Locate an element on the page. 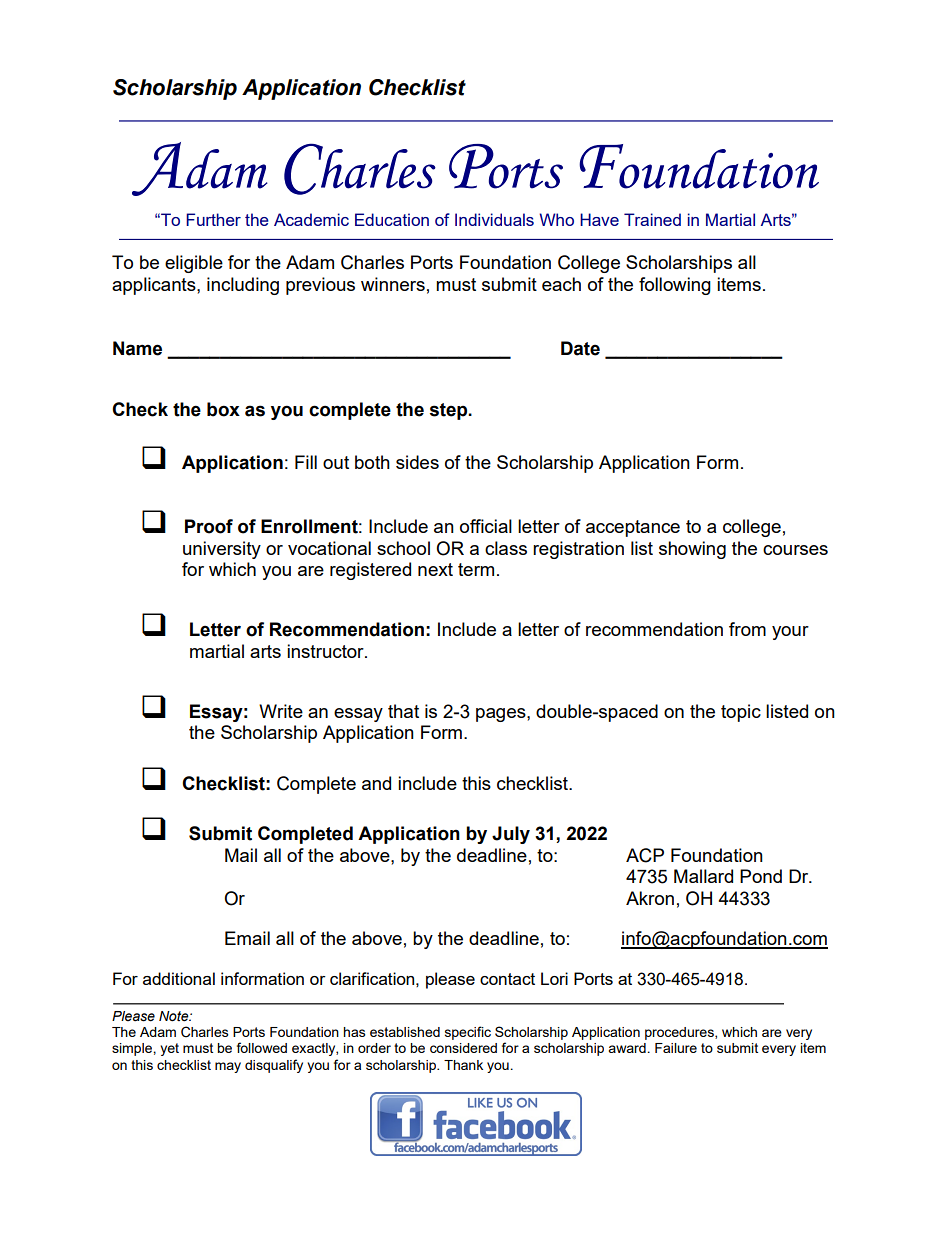 Image resolution: width=952 pixels, height=1233 pixels. Trained is located at coordinates (652, 219).
